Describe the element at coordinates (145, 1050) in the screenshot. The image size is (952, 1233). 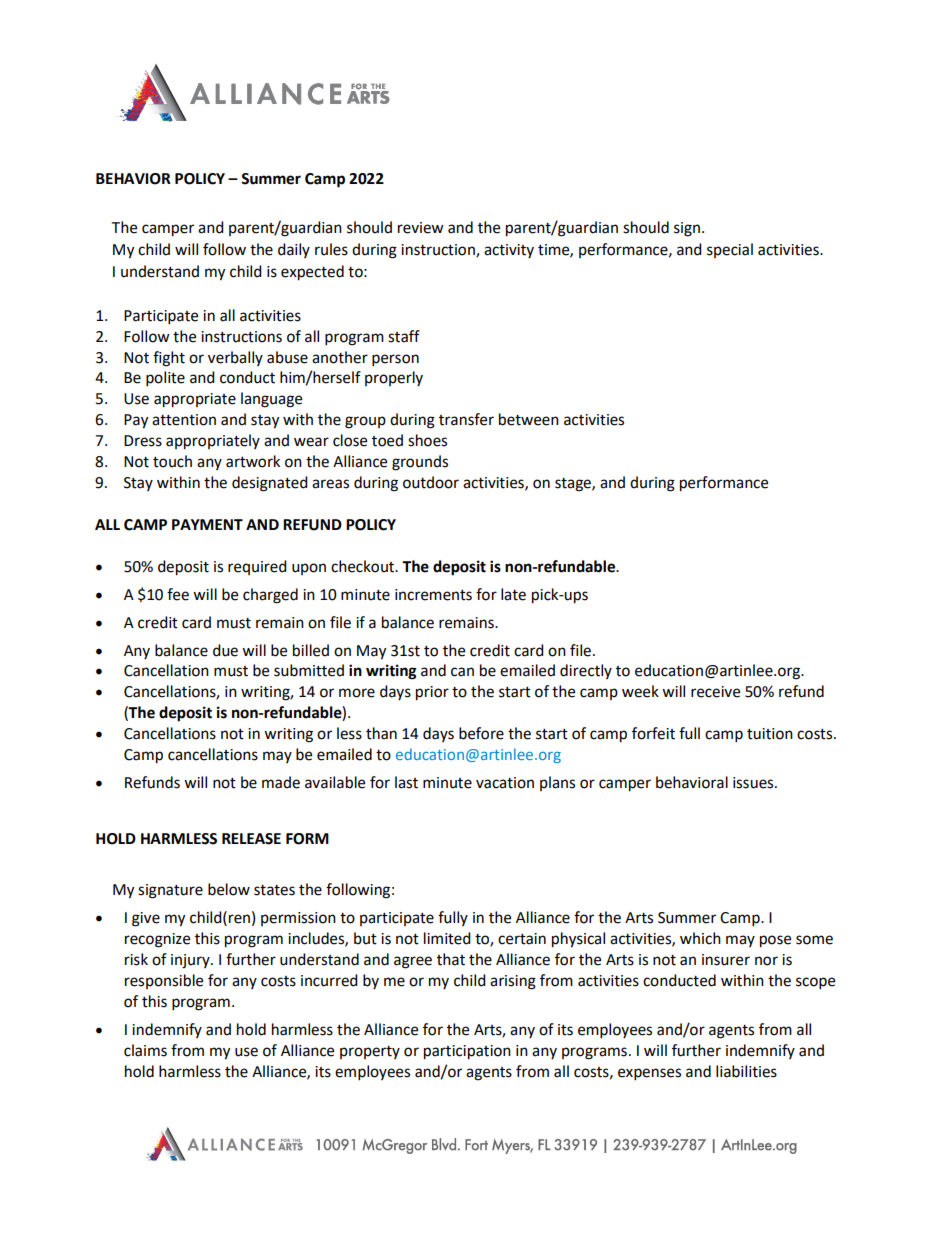
I see `claims` at that location.
